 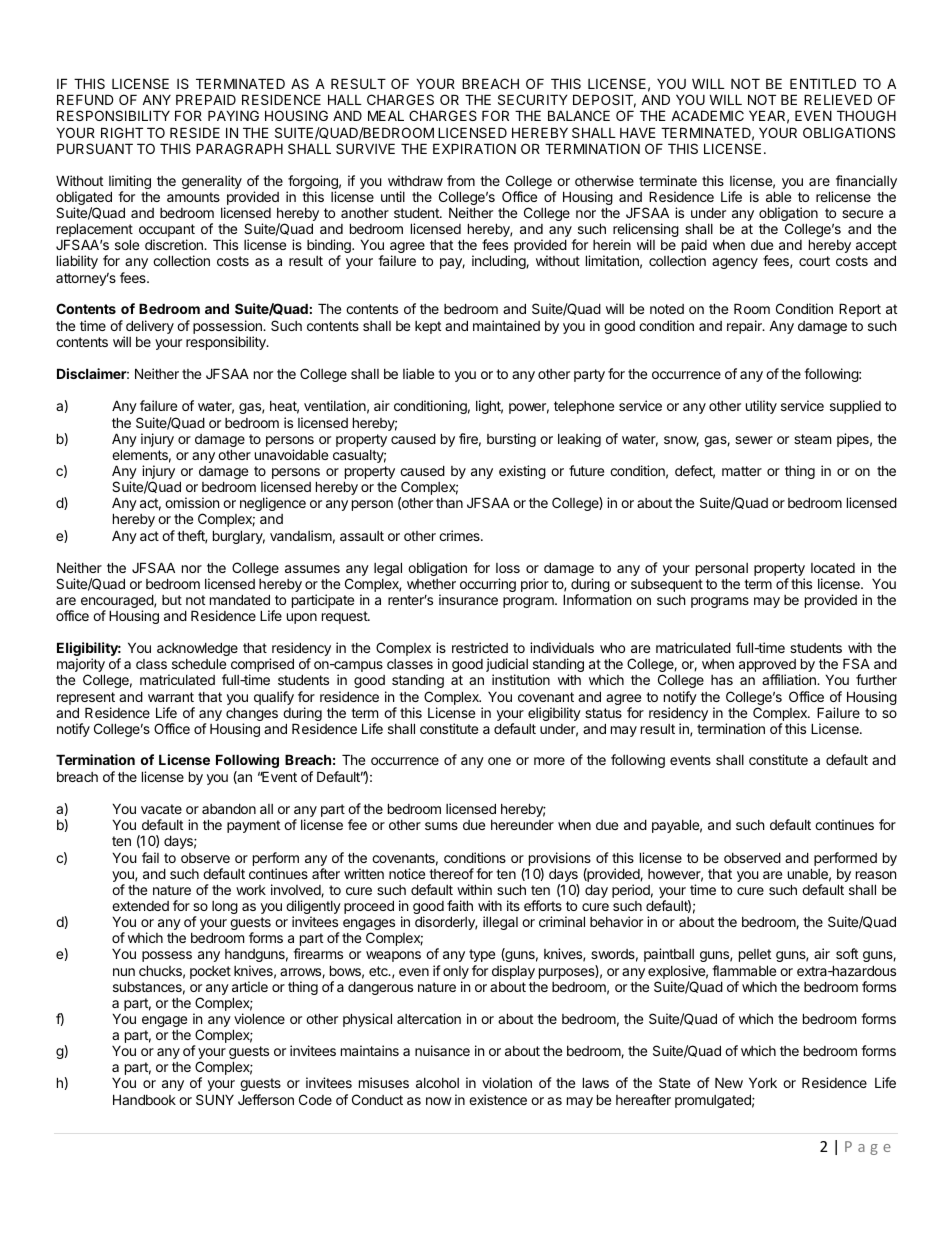 I want to click on Handbook, so click(x=144, y=1099).
